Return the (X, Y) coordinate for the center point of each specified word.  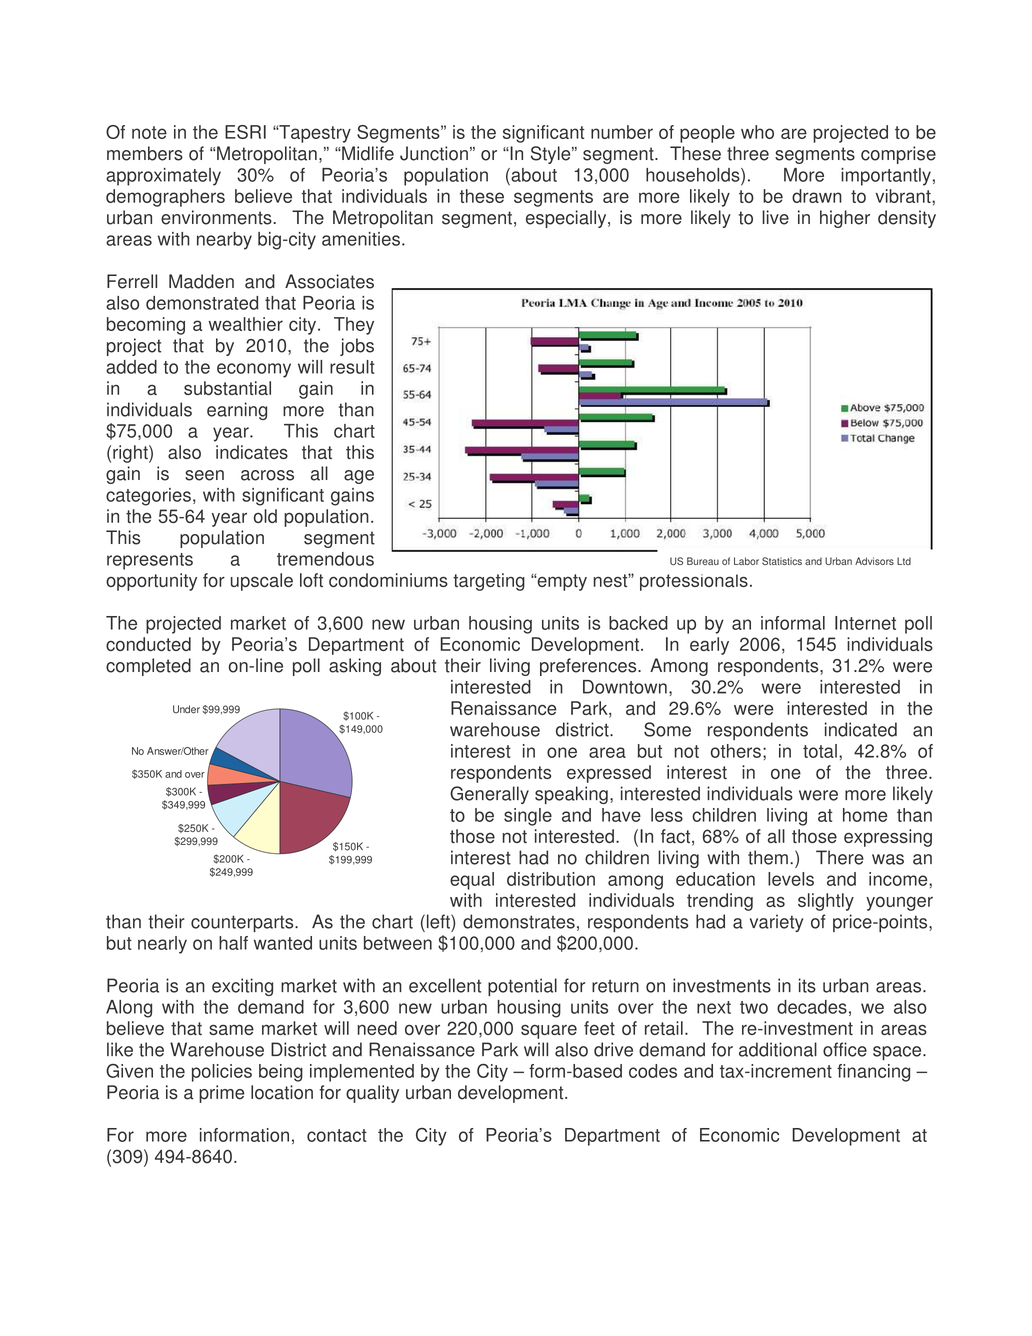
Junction (434, 153)
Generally (489, 795)
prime (222, 1094)
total (820, 751)
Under (186, 709)
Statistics (782, 561)
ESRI (245, 132)
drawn (817, 196)
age (359, 477)
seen (204, 475)
